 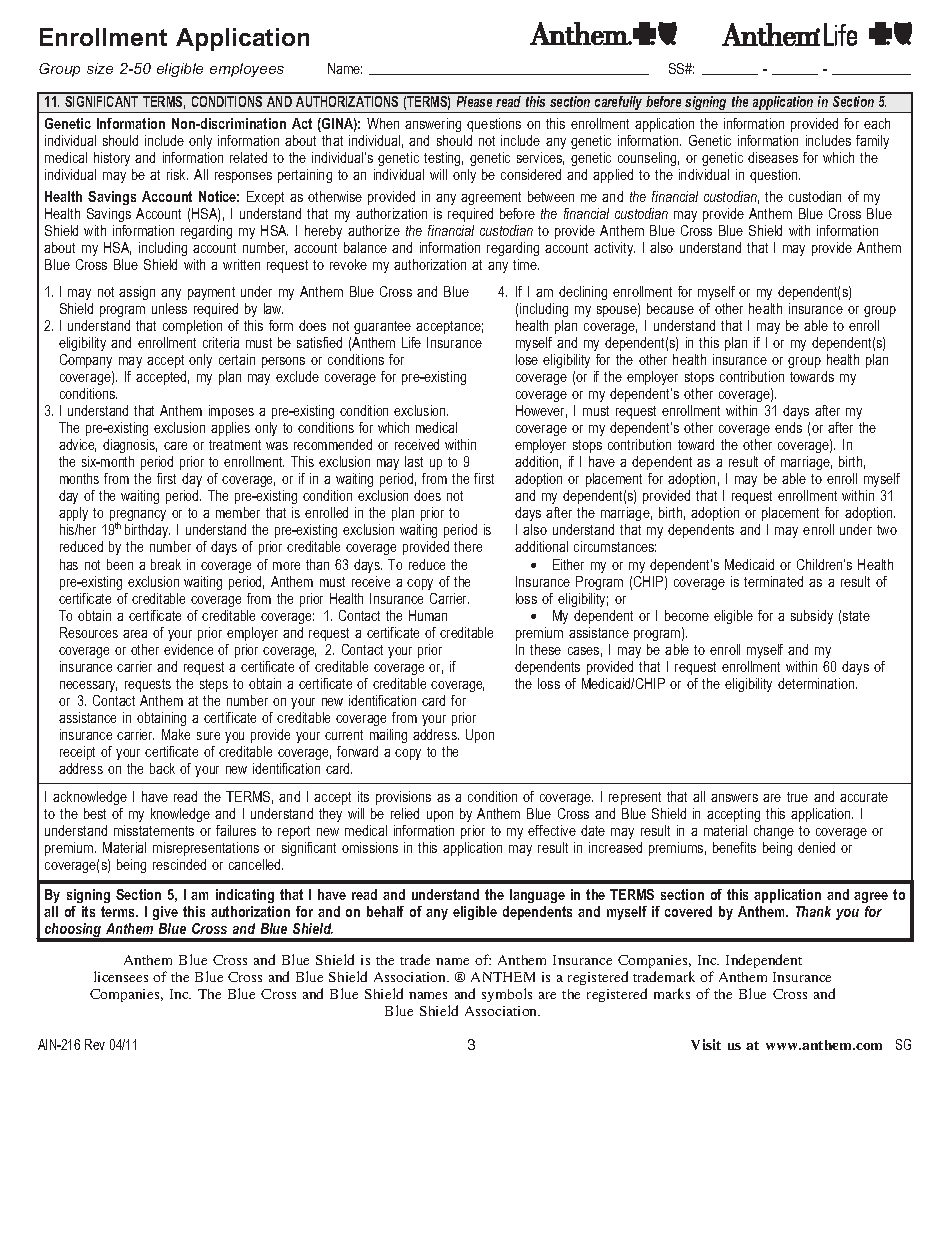 I want to click on true, so click(x=797, y=797).
